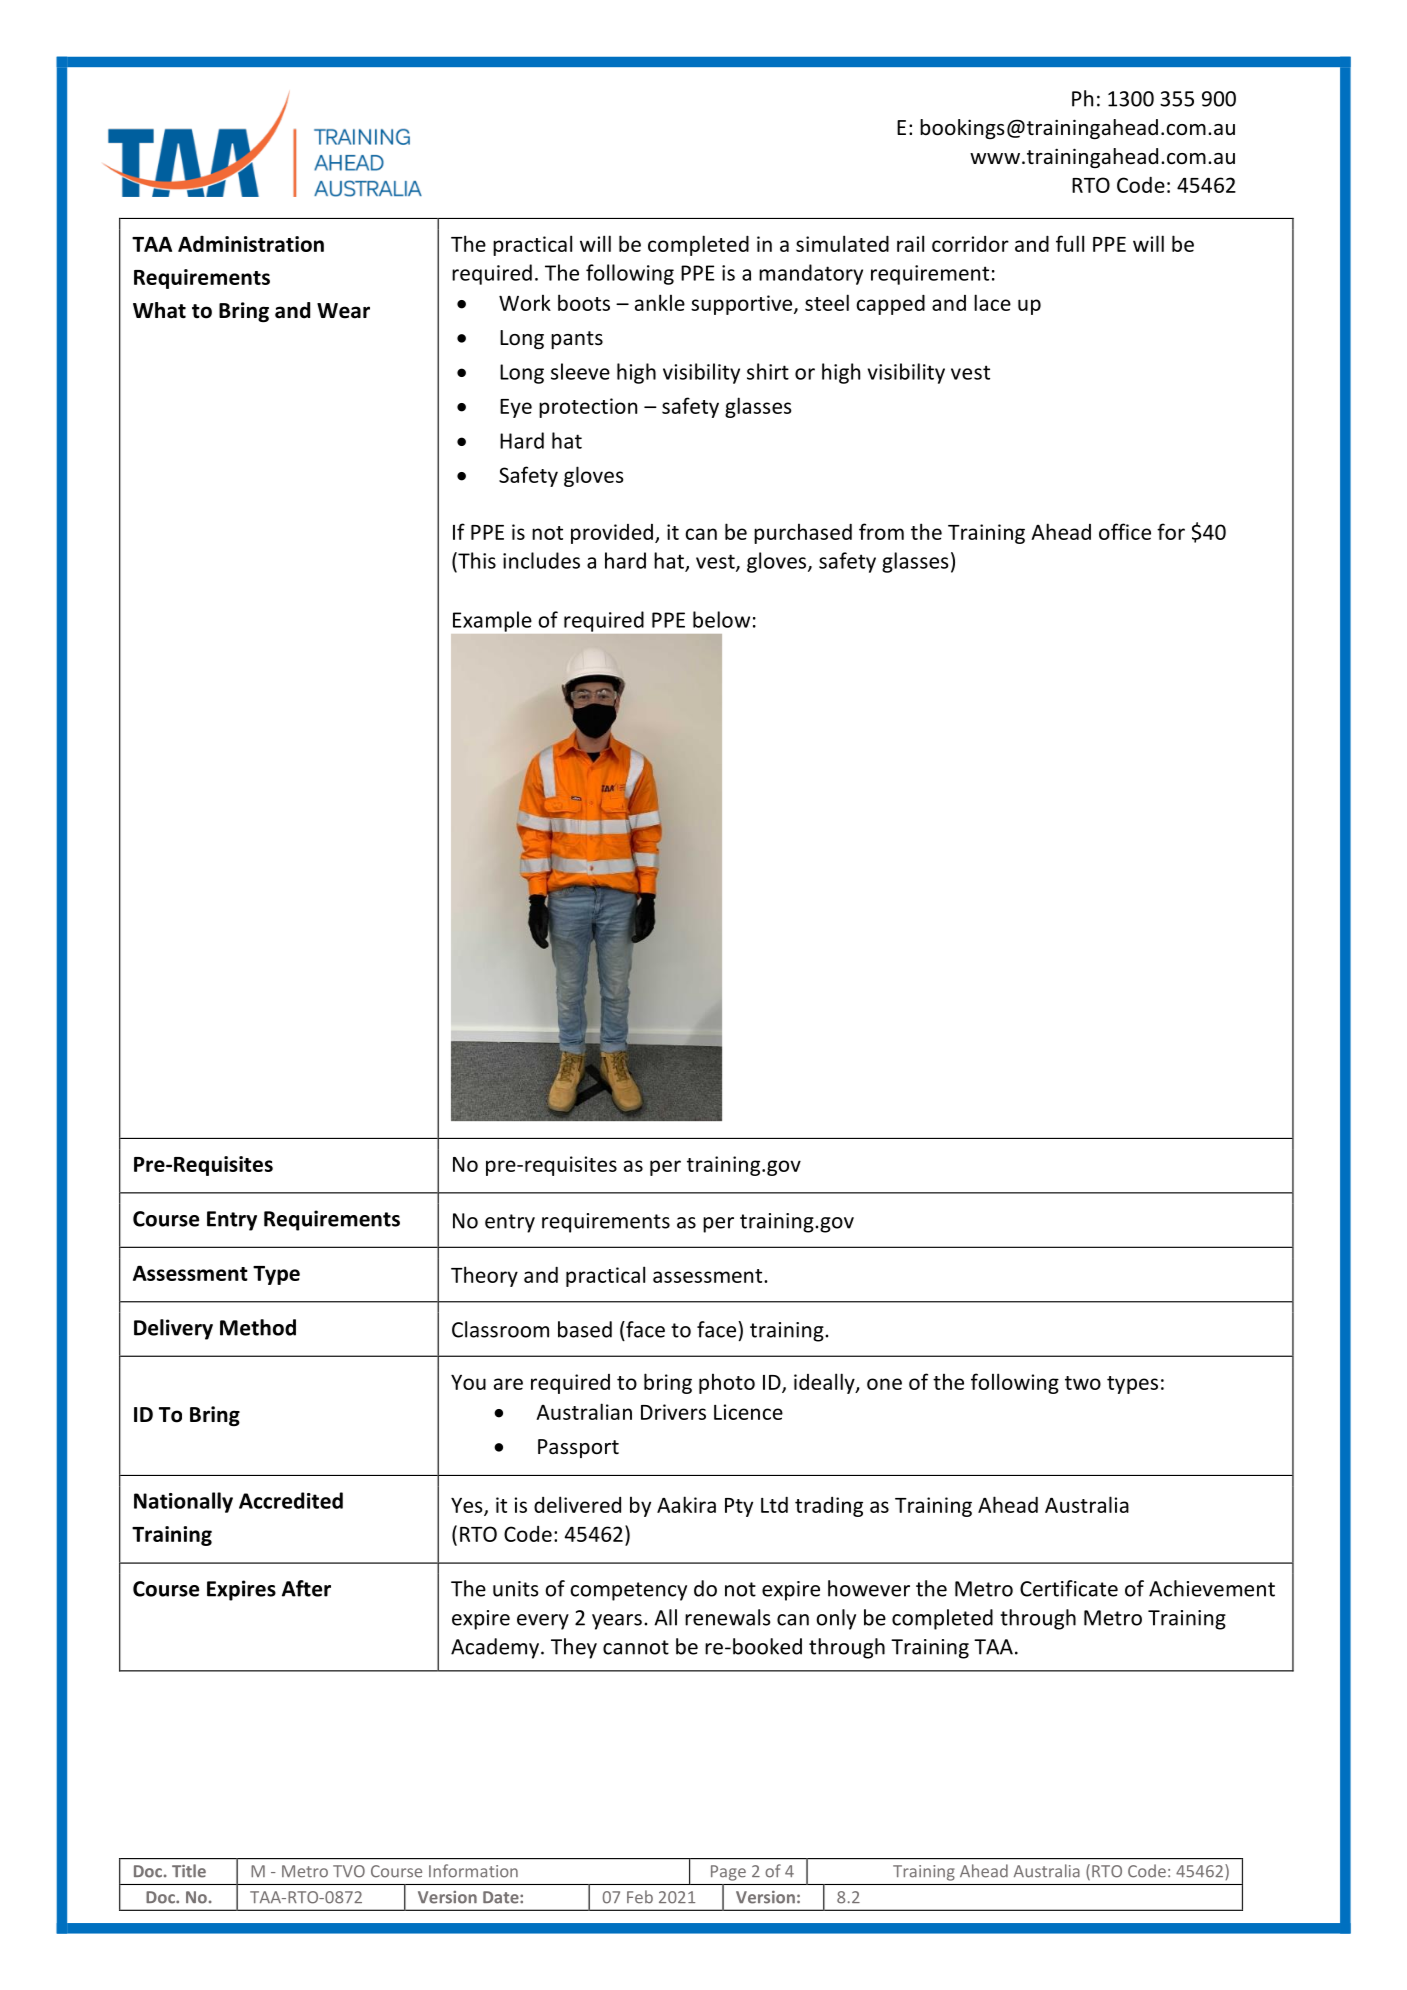 Image resolution: width=1407 pixels, height=1990 pixels. Describe the element at coordinates (1069, 1588) in the screenshot. I see `Certificate` at that location.
